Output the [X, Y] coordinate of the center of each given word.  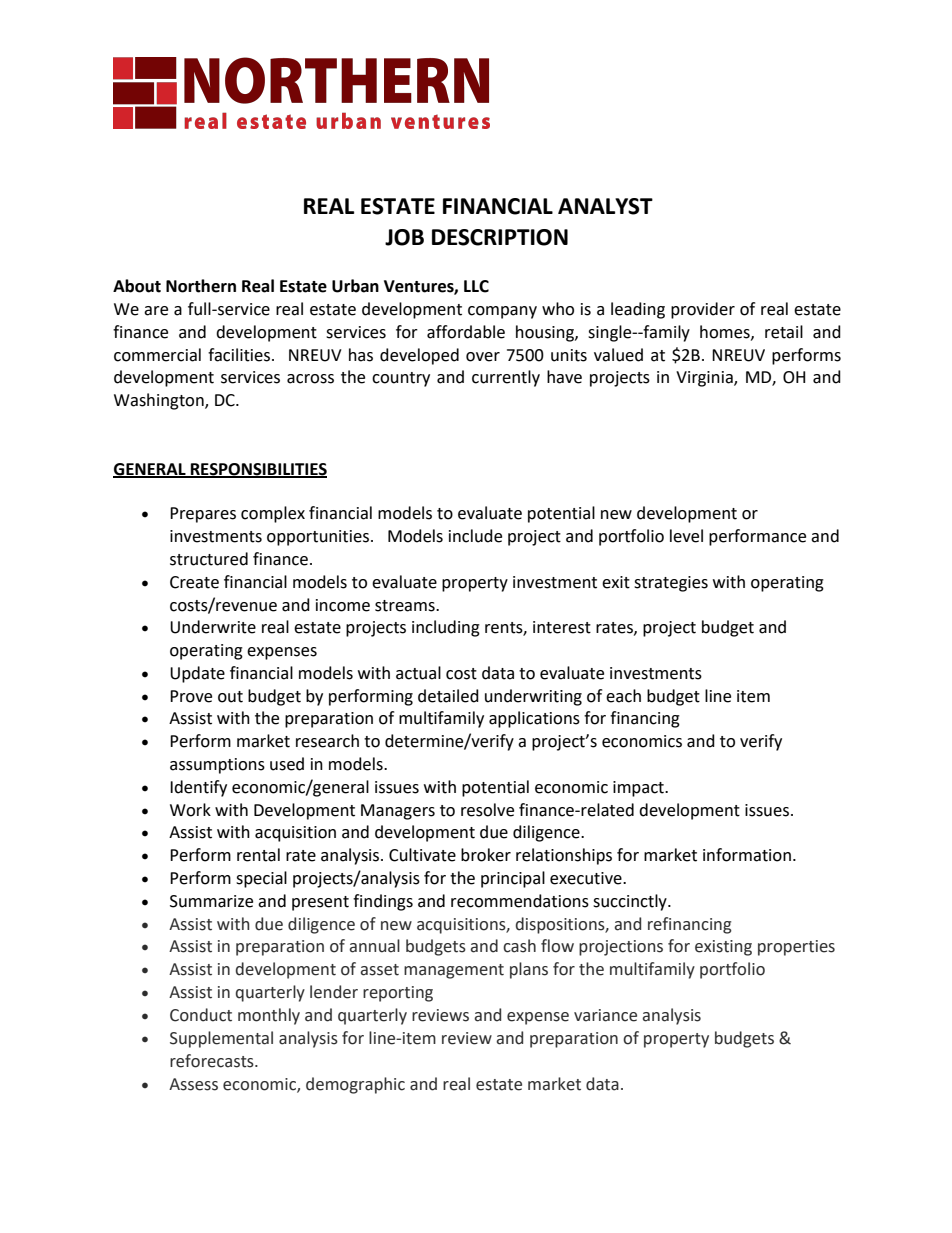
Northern [201, 286]
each [623, 696]
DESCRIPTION [500, 237]
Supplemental [221, 1039]
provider [703, 310]
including [446, 628]
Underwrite [213, 627]
